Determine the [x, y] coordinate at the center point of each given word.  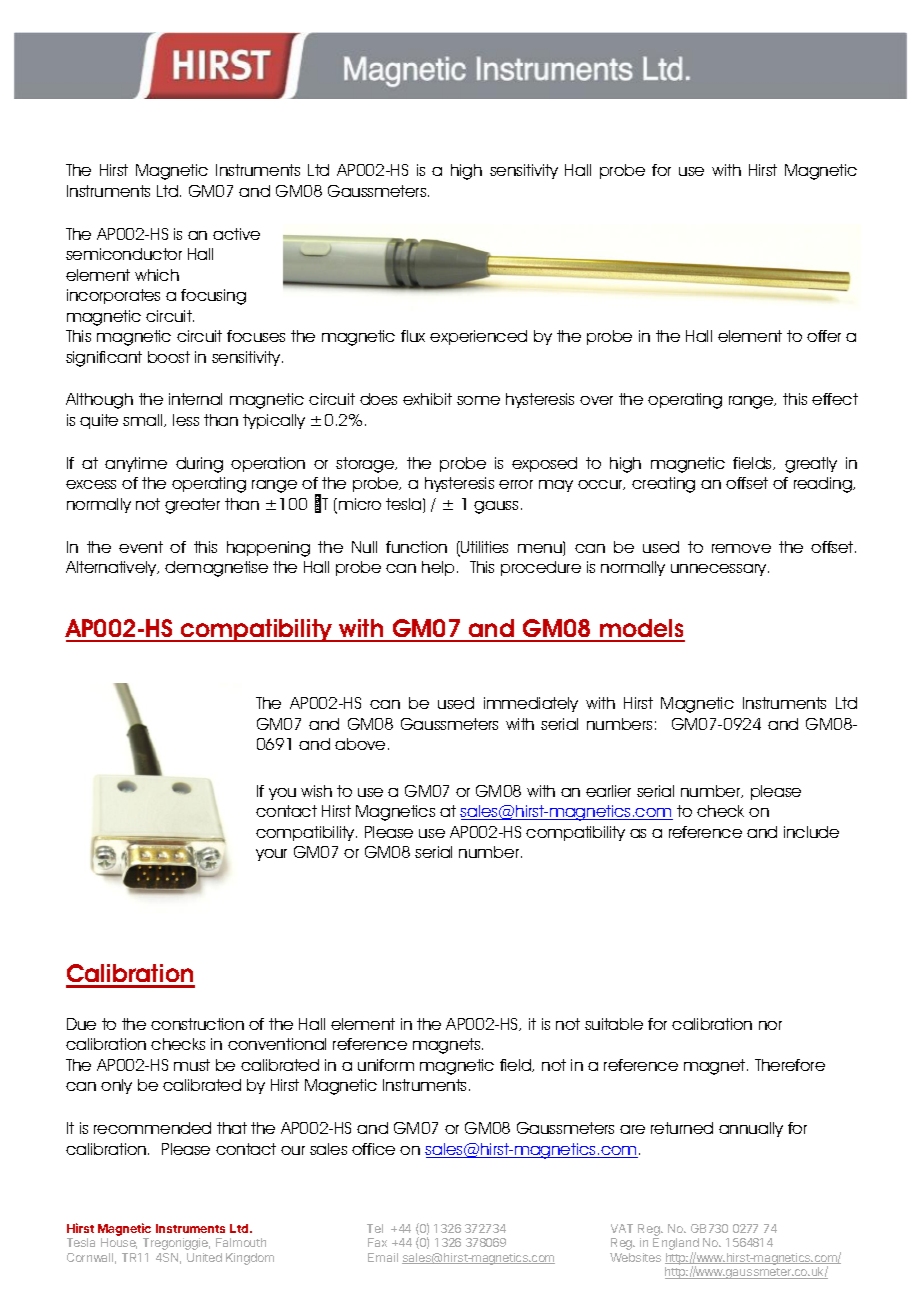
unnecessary [720, 570]
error [516, 484]
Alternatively [112, 568]
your [271, 855]
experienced [478, 337]
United [204, 1257]
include [811, 832]
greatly [811, 465]
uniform [386, 1065]
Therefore [790, 1065]
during [199, 465]
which [157, 275]
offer [824, 336]
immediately [531, 704]
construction [197, 1024]
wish [316, 791]
